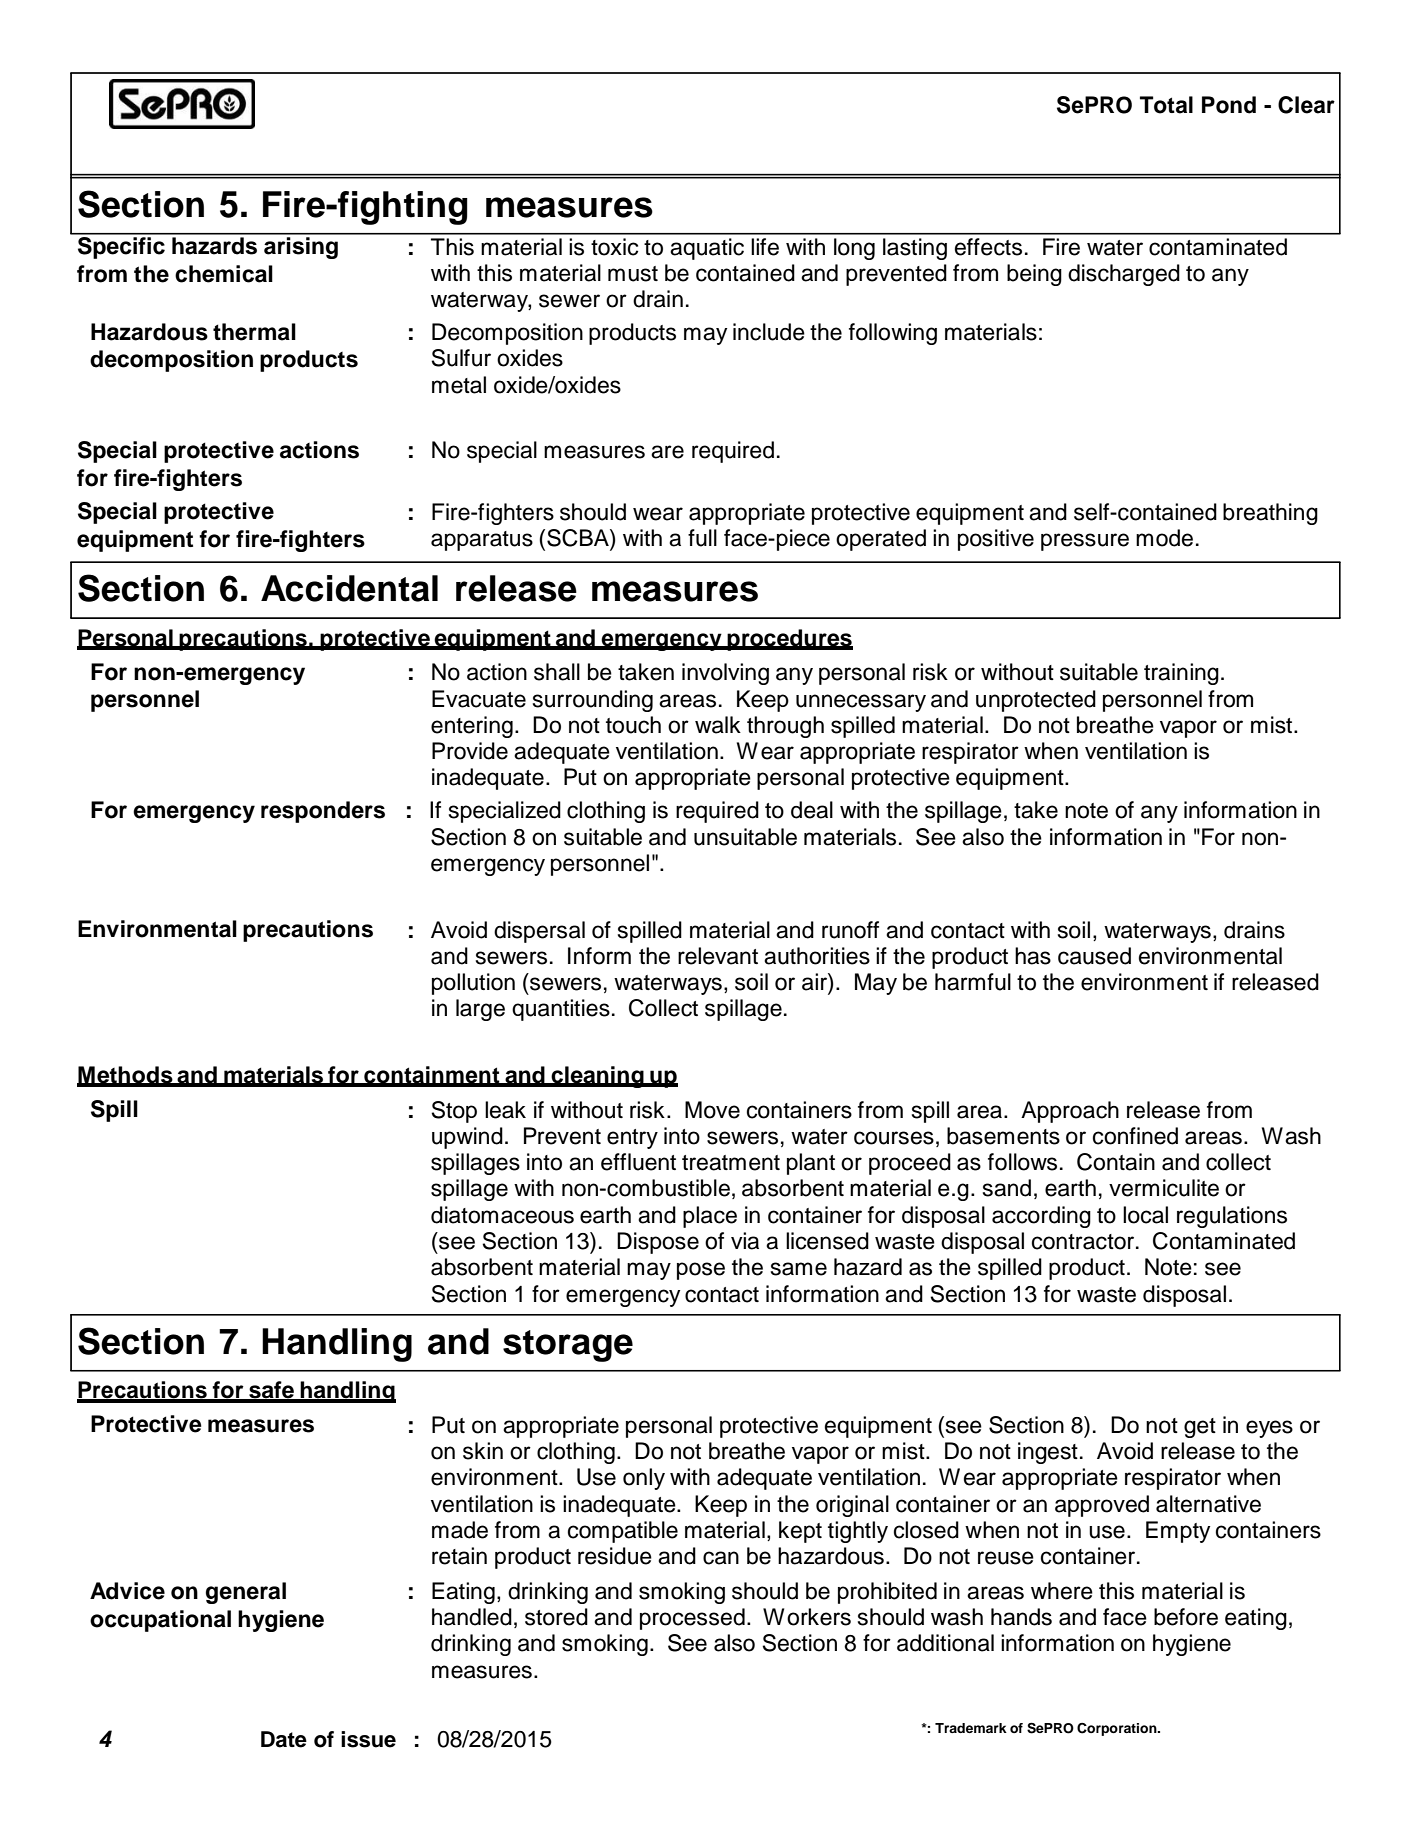 This document has width=1412, height=1827. I want to click on Methods, so click(126, 1076).
